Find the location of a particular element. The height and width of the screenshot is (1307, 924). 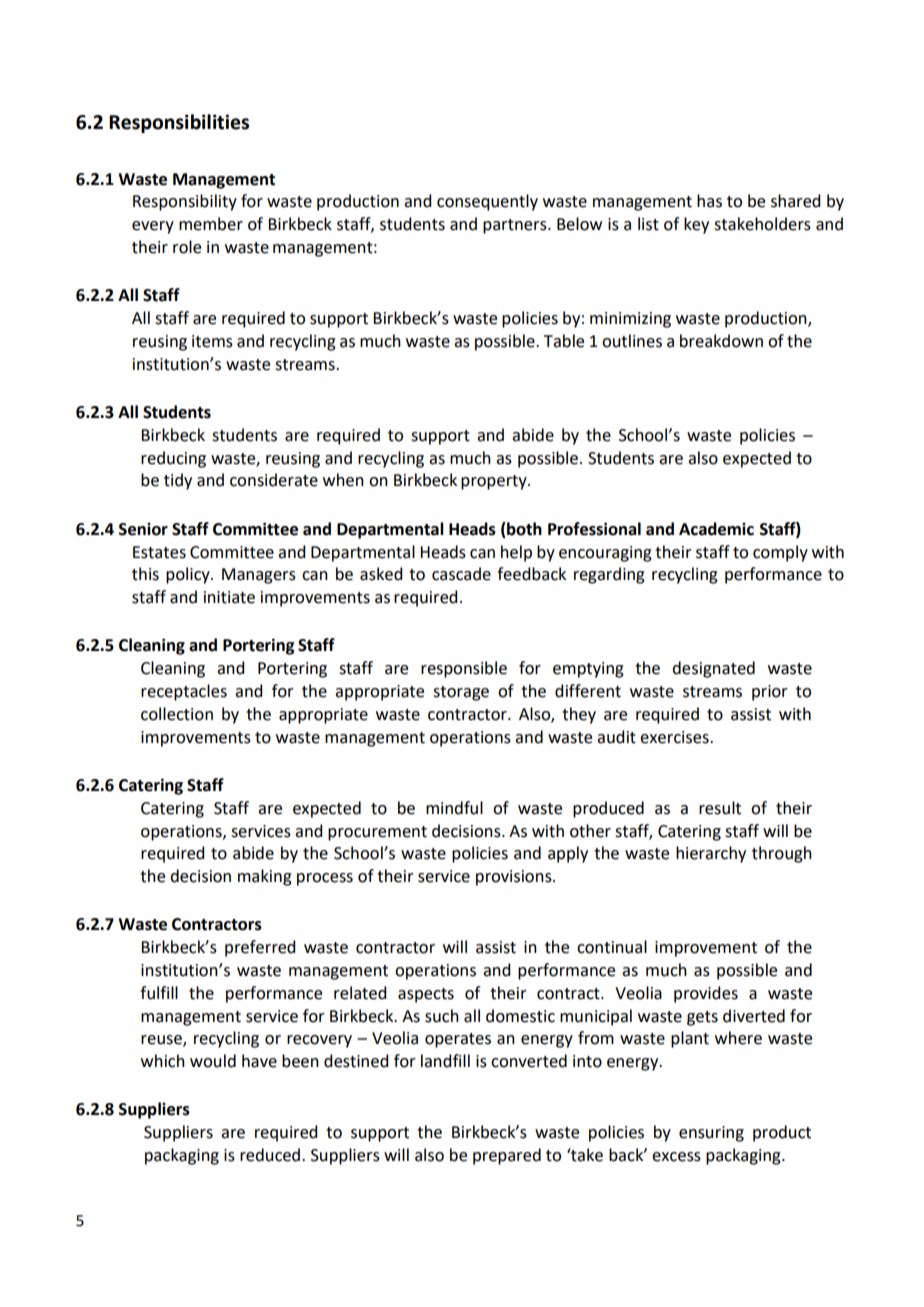

reduced is located at coordinates (271, 1155).
